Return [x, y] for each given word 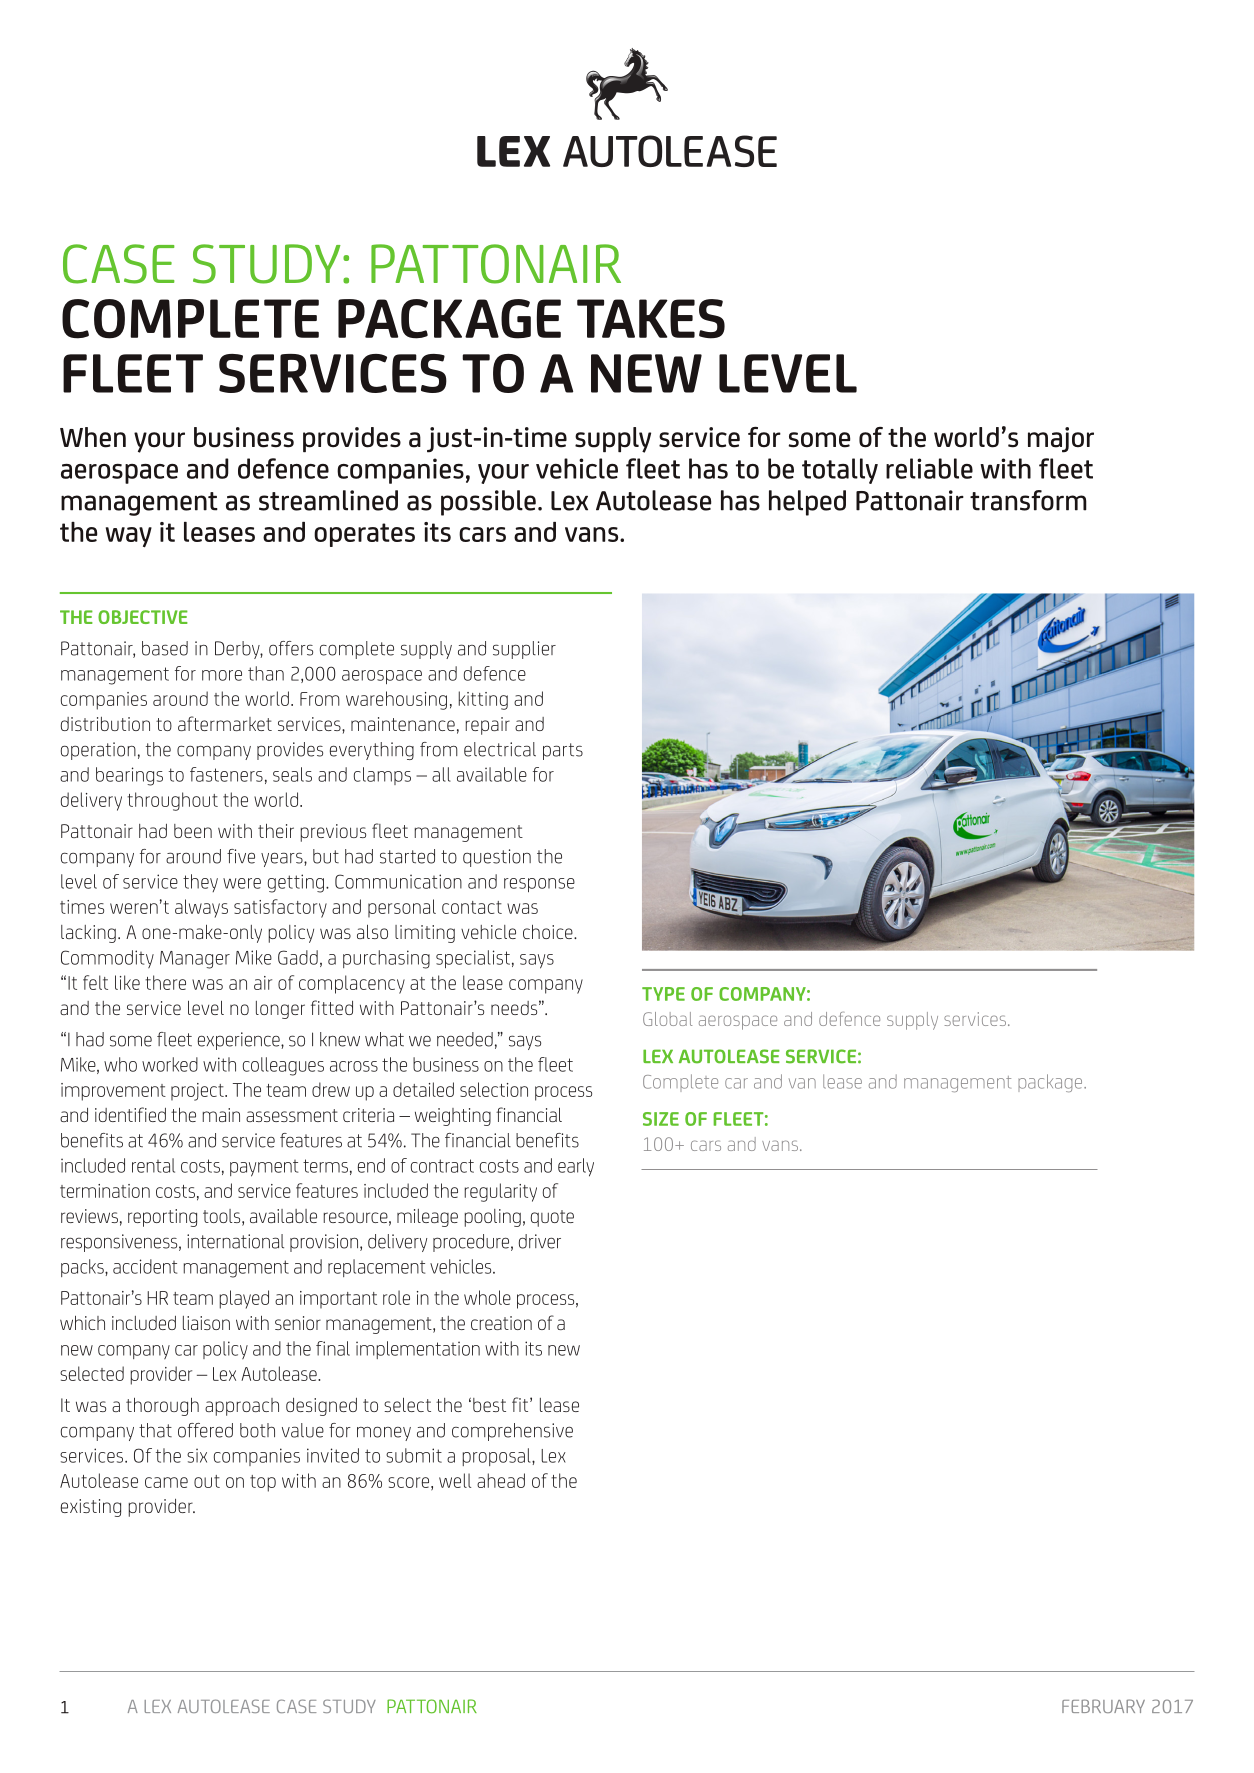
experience [240, 1041]
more [222, 675]
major [1061, 440]
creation [501, 1323]
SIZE [661, 1119]
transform [1028, 500]
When [93, 437]
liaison [206, 1323]
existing [91, 1508]
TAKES [651, 319]
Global [667, 1019]
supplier [524, 650]
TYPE [663, 994]
